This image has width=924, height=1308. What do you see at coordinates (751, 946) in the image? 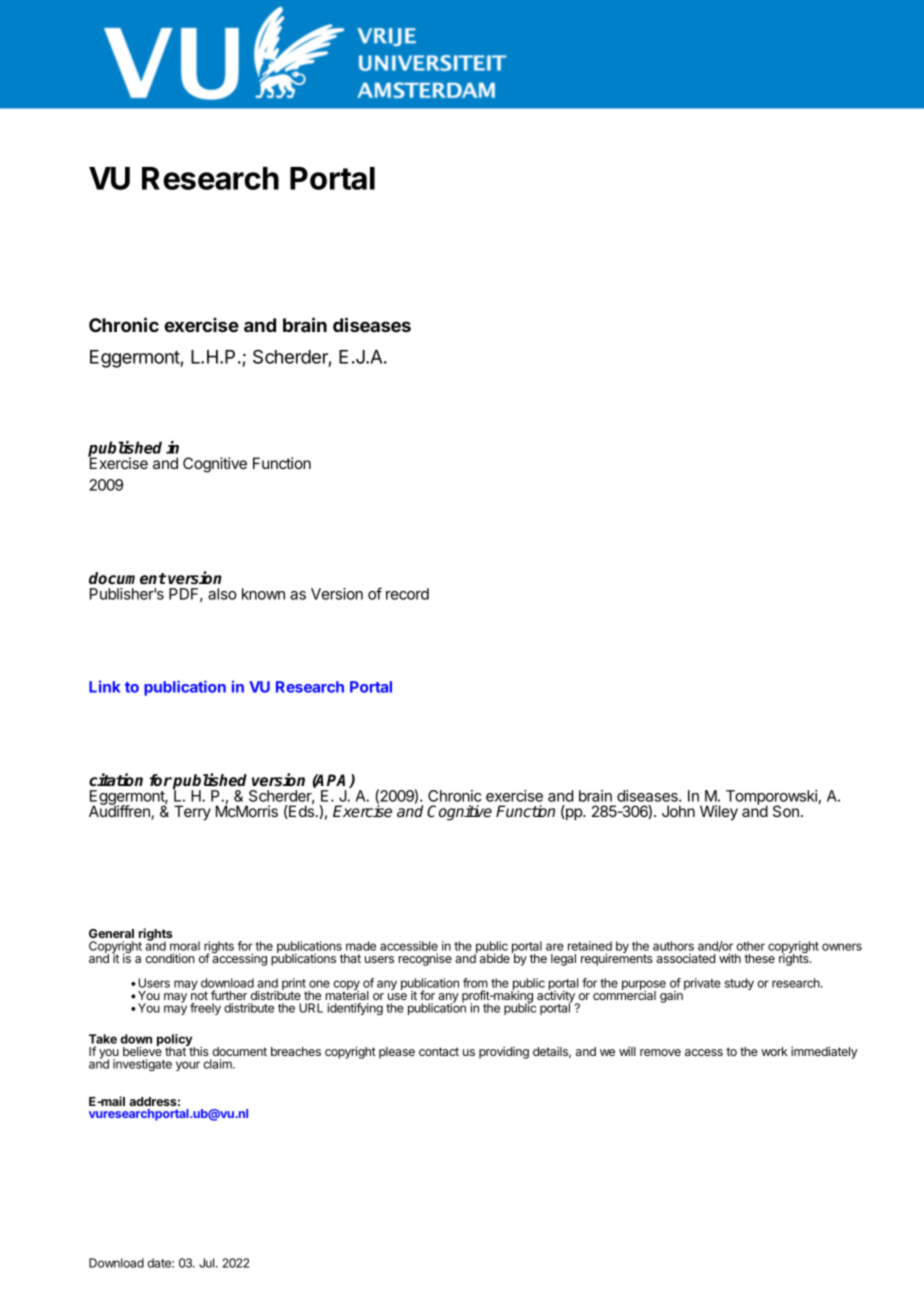
I see `other` at bounding box center [751, 946].
